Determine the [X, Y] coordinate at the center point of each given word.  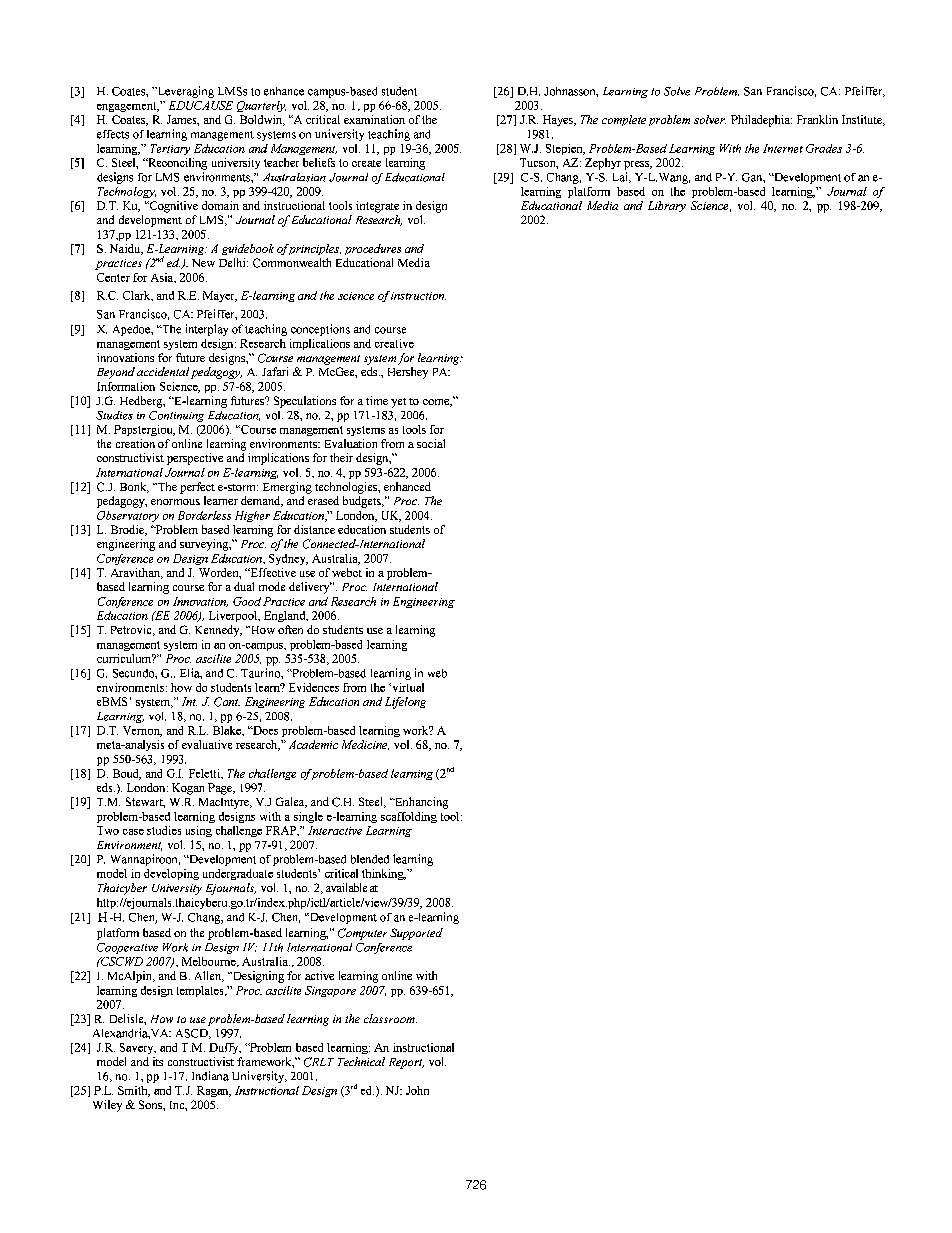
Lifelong [405, 703]
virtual [407, 687]
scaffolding [409, 817]
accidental [163, 371]
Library [667, 206]
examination [374, 119]
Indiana [210, 1076]
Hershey [408, 373]
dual [244, 586]
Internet [783, 148]
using [199, 831]
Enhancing [420, 803]
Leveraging [184, 92]
